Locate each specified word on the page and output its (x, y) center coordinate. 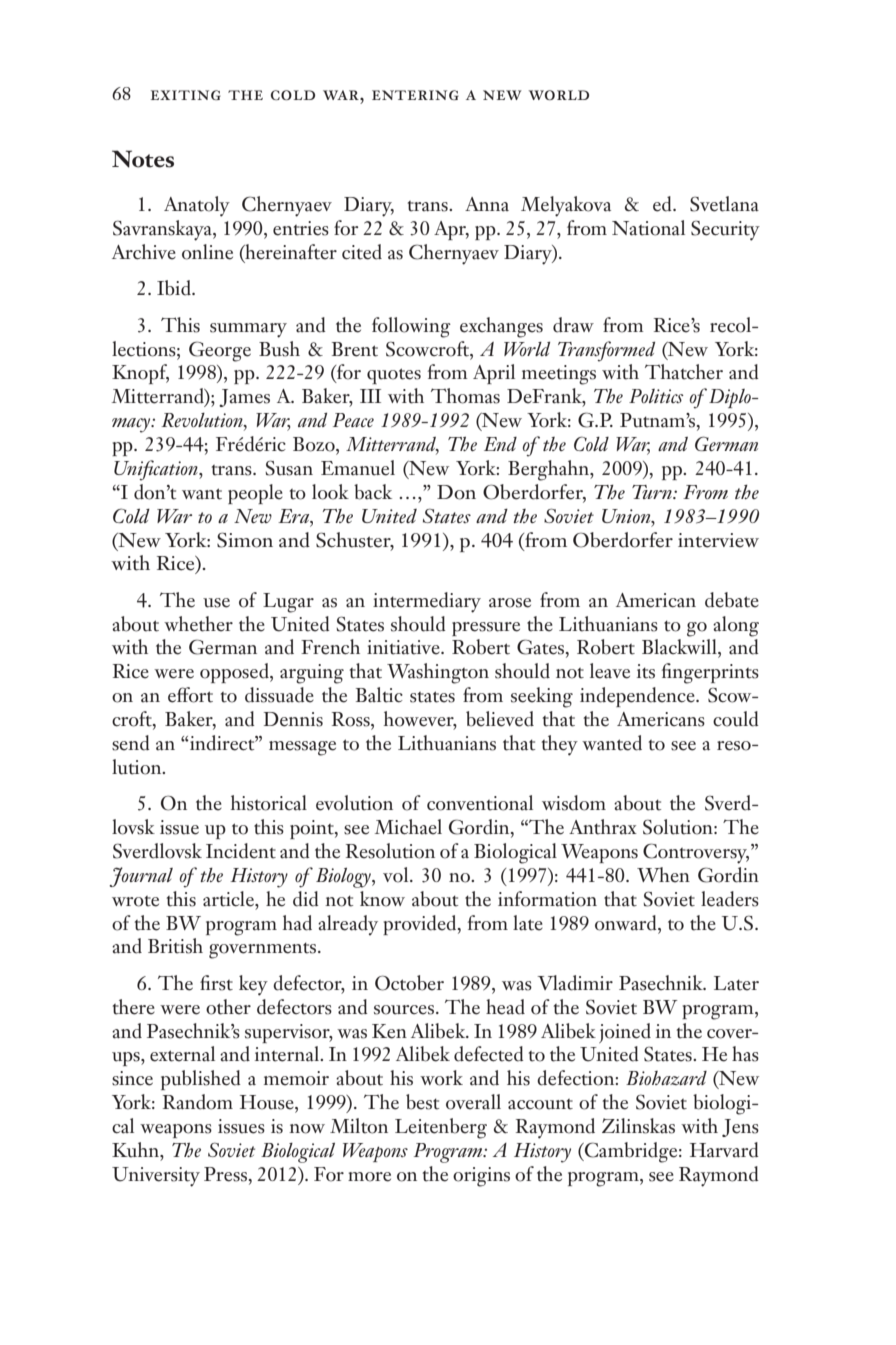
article (229, 899)
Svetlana (724, 204)
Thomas (465, 396)
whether (198, 624)
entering (415, 95)
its (646, 671)
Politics (656, 396)
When (663, 875)
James (244, 398)
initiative (404, 647)
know (382, 899)
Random (198, 1102)
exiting (186, 95)
